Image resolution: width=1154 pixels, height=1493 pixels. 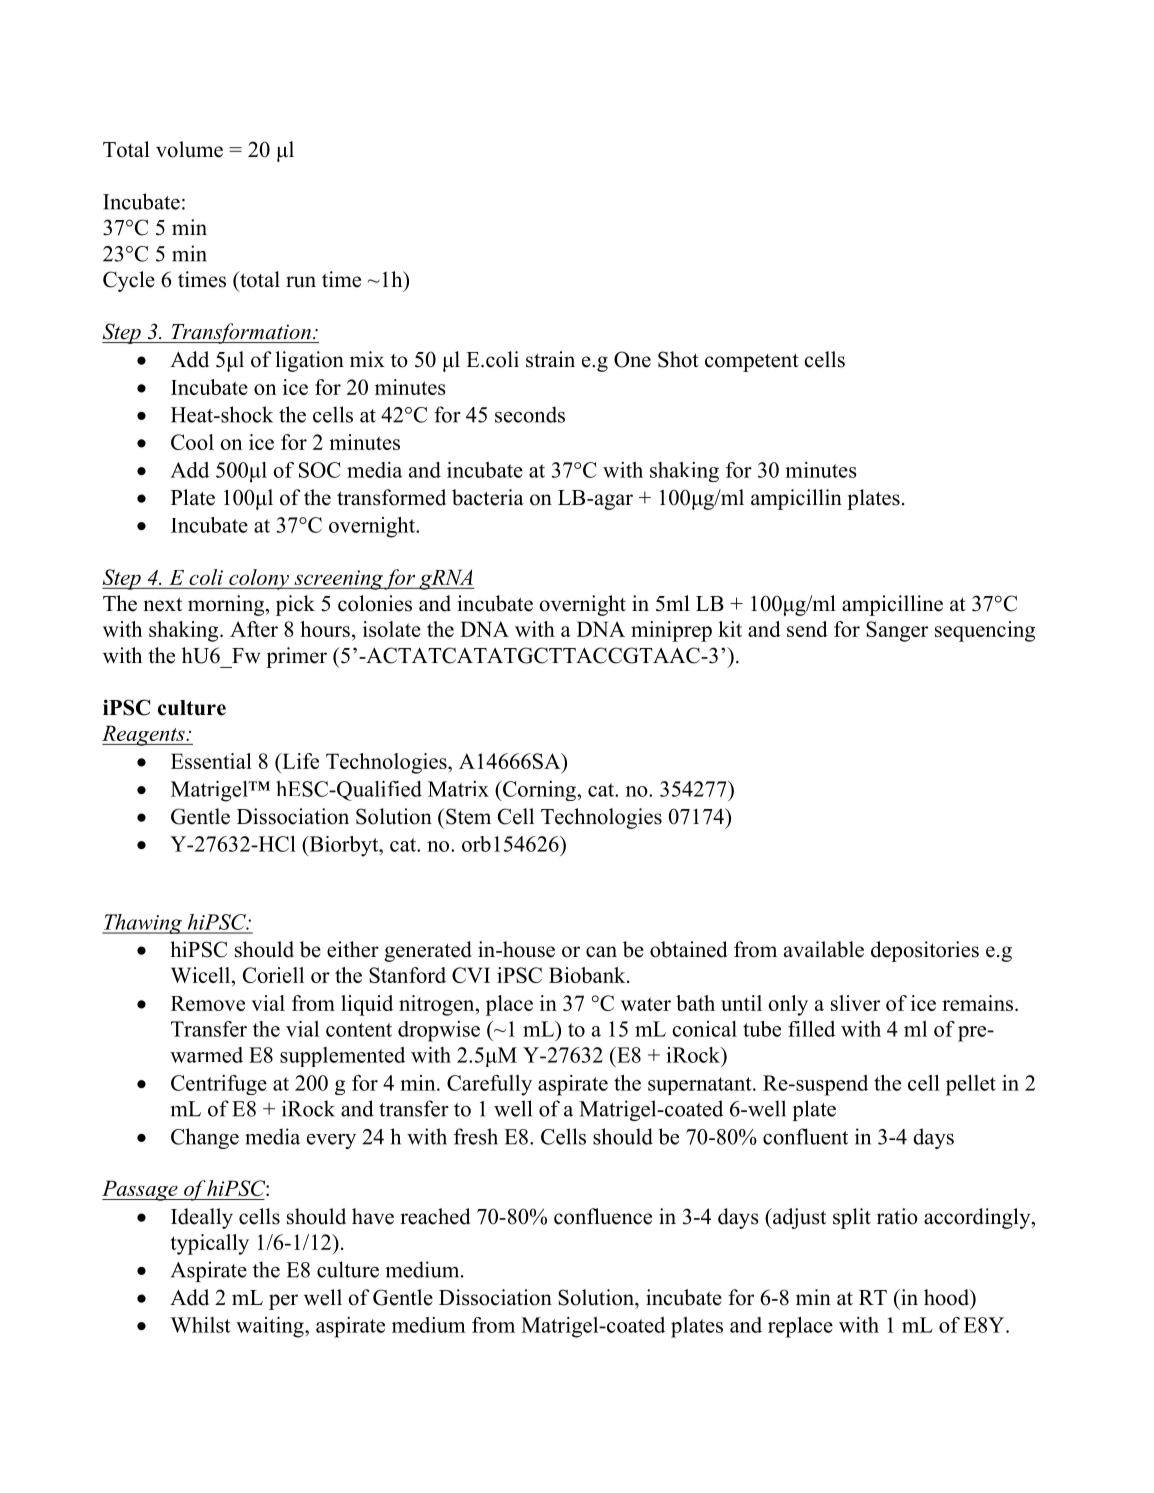 I want to click on Essential, so click(x=211, y=761).
